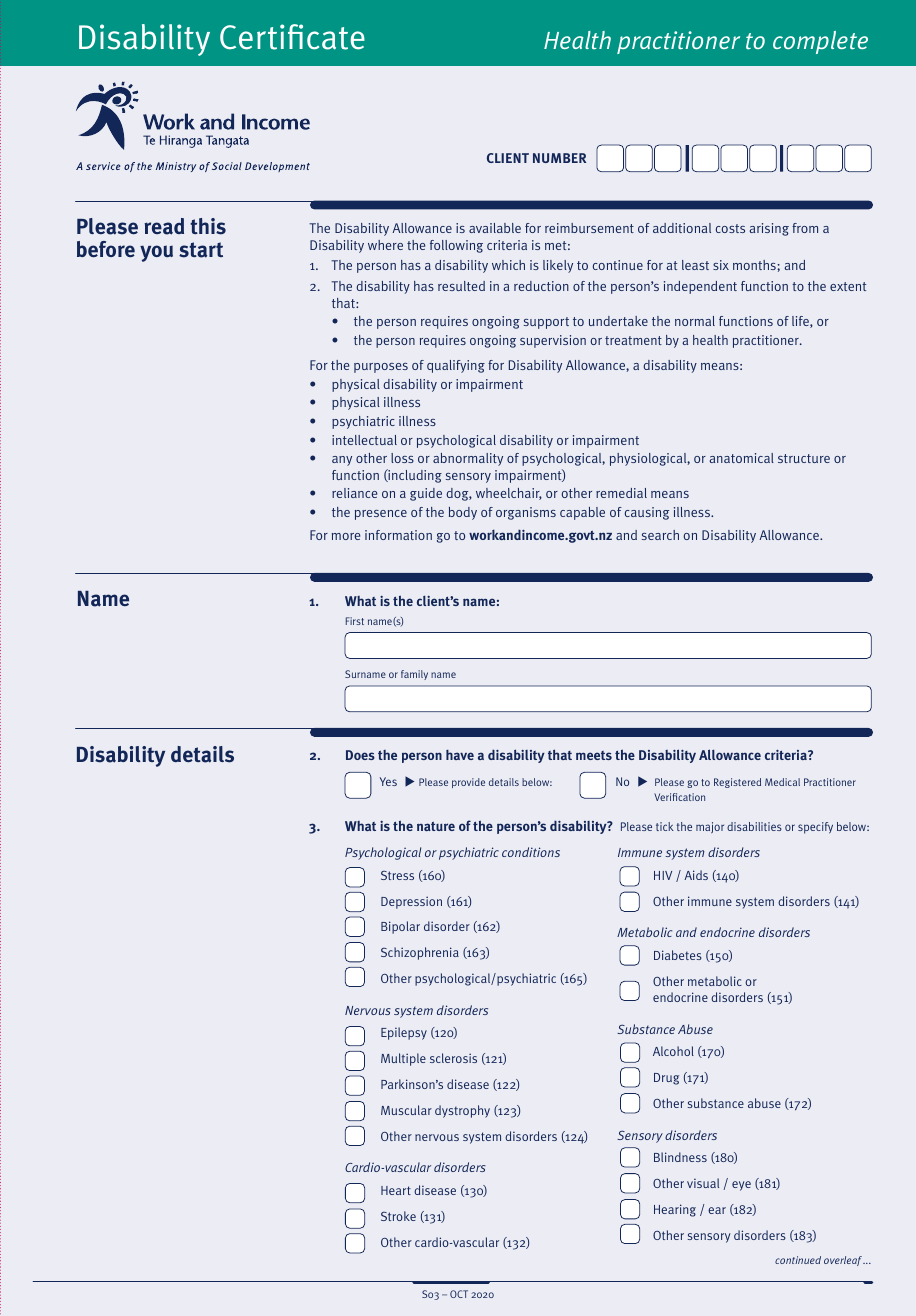 The width and height of the image is (916, 1316). I want to click on NUMBER, so click(559, 158).
